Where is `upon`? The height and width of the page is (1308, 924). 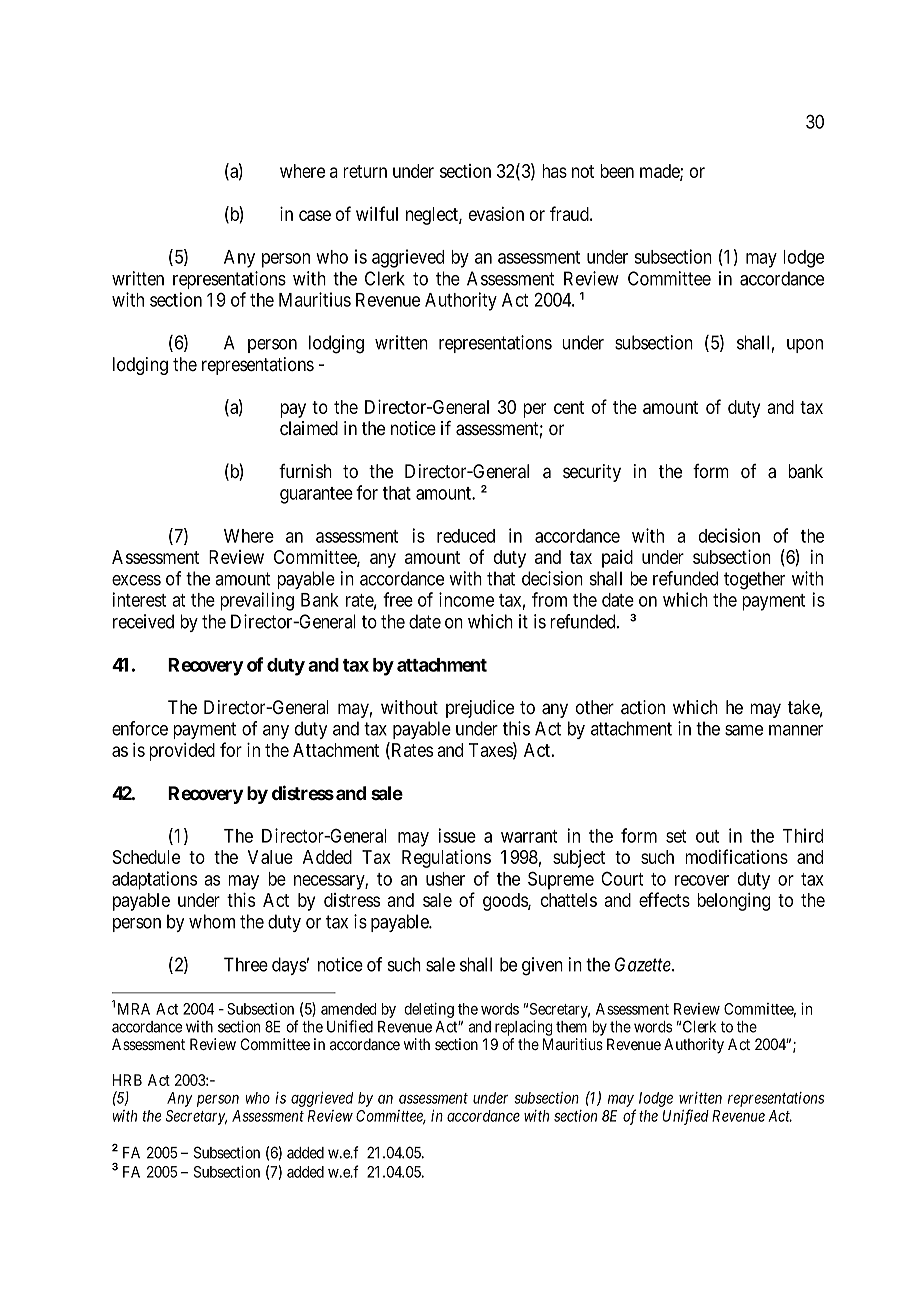 upon is located at coordinates (805, 346).
